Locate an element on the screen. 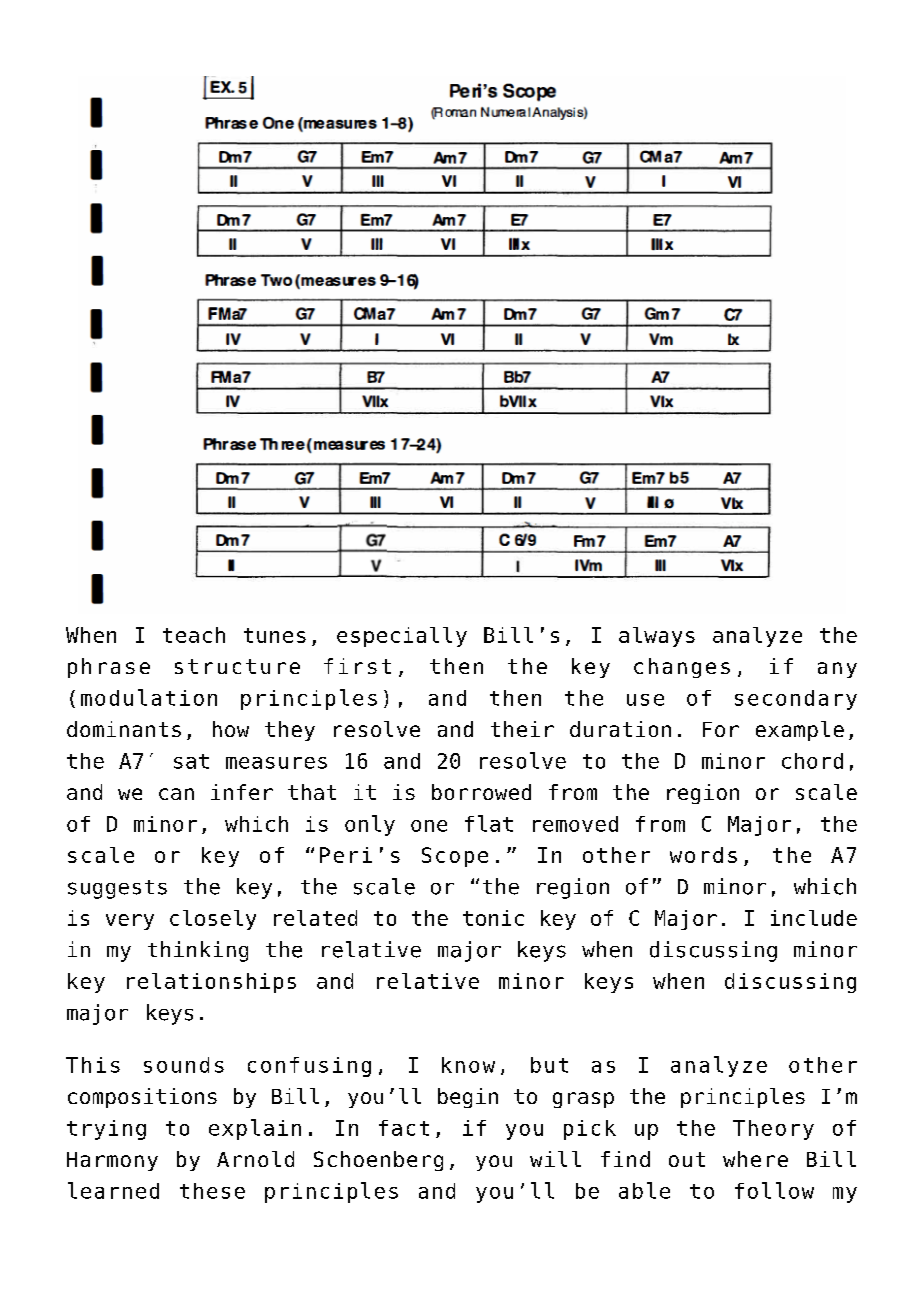  words is located at coordinates (703, 855).
